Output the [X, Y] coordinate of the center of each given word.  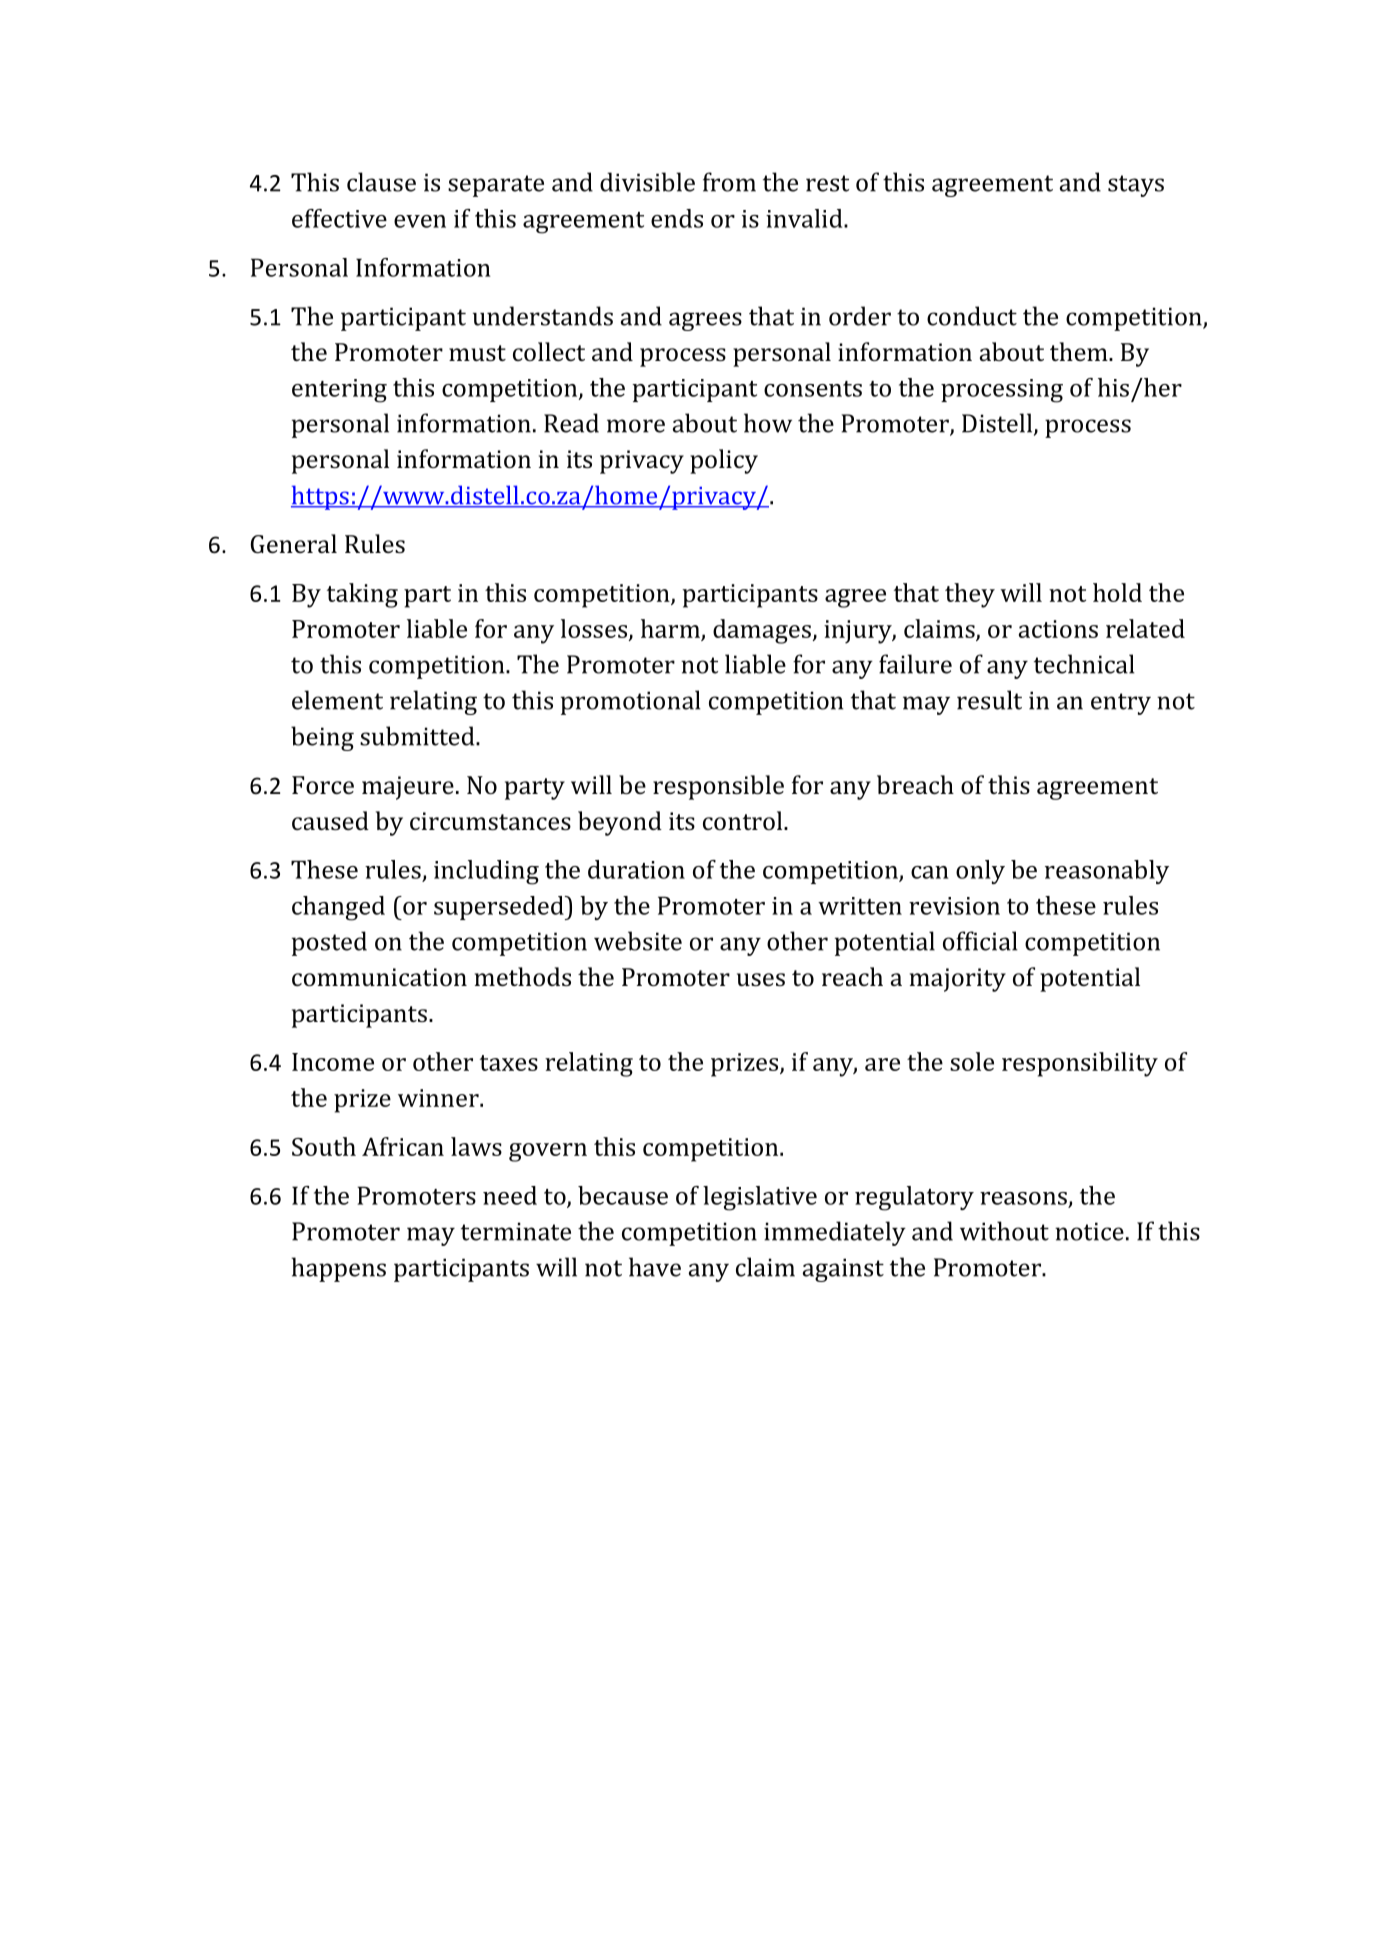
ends [677, 218]
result [989, 700]
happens [338, 1269]
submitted [418, 736]
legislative [760, 1198]
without [1004, 1231]
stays [1136, 186]
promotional [631, 702]
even [420, 221]
